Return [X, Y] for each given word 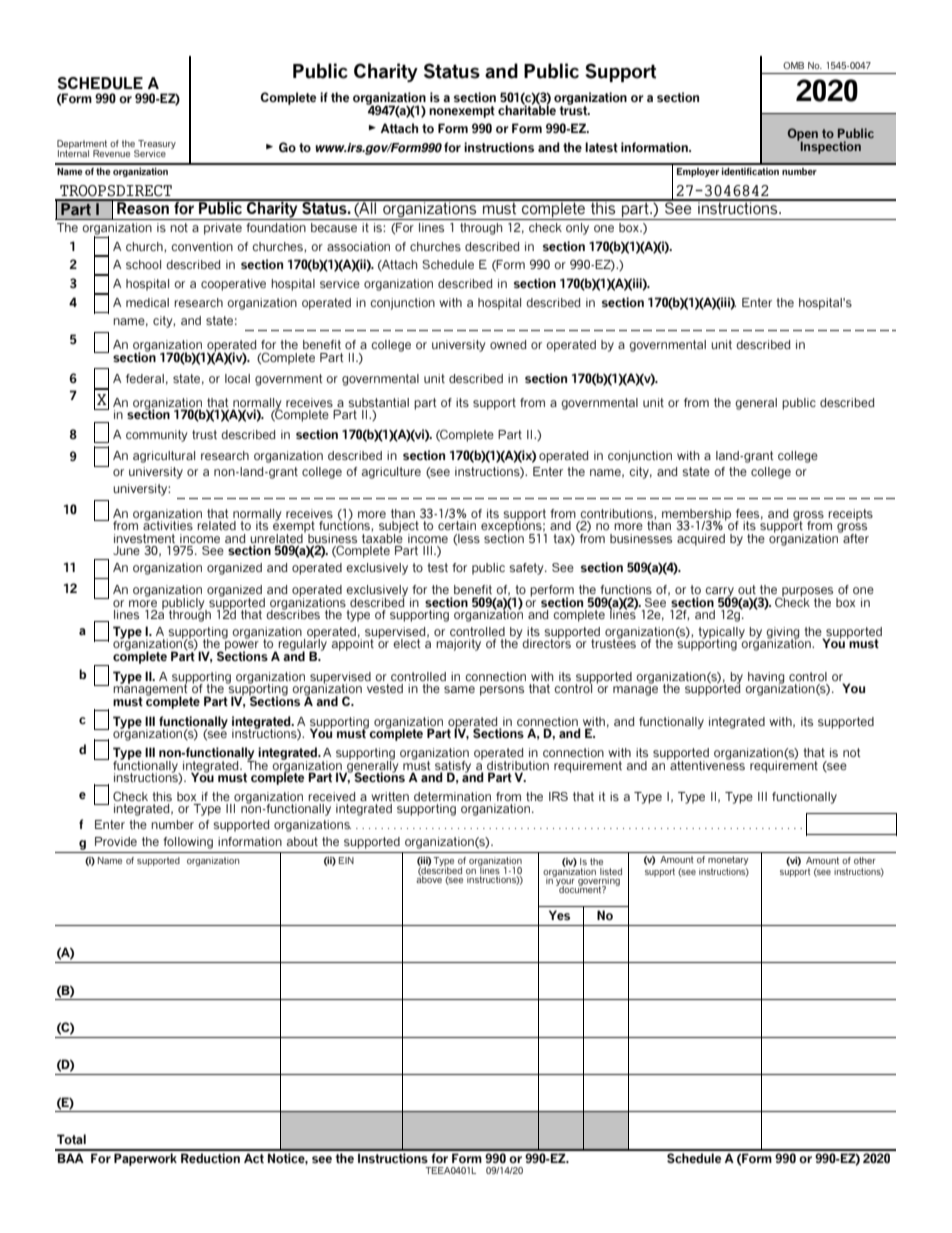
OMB [793, 65]
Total [71, 1139]
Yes [559, 915]
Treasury [156, 146]
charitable [527, 109]
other [865, 860]
